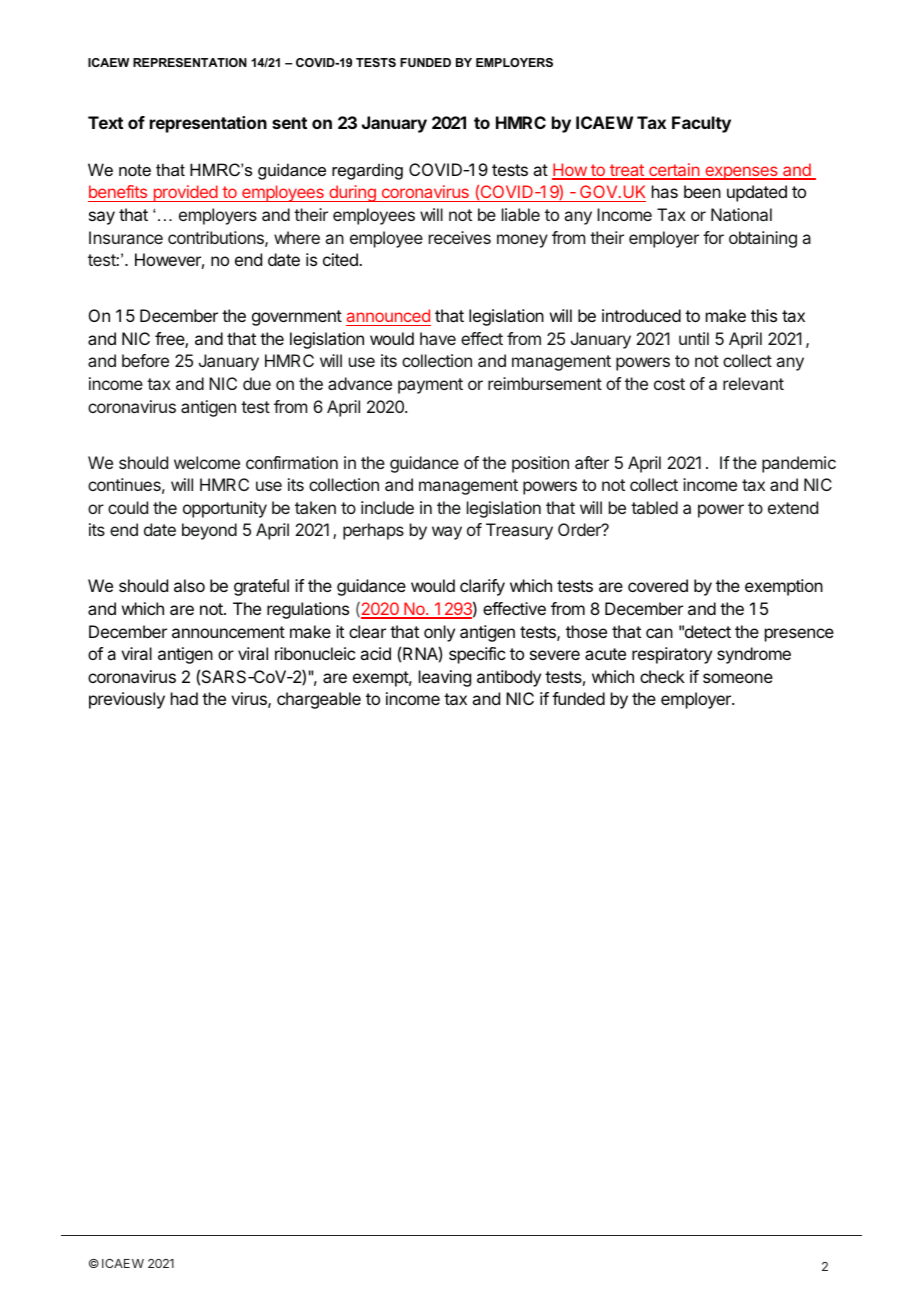  What do you see at coordinates (184, 698) in the page?
I see `had` at bounding box center [184, 698].
